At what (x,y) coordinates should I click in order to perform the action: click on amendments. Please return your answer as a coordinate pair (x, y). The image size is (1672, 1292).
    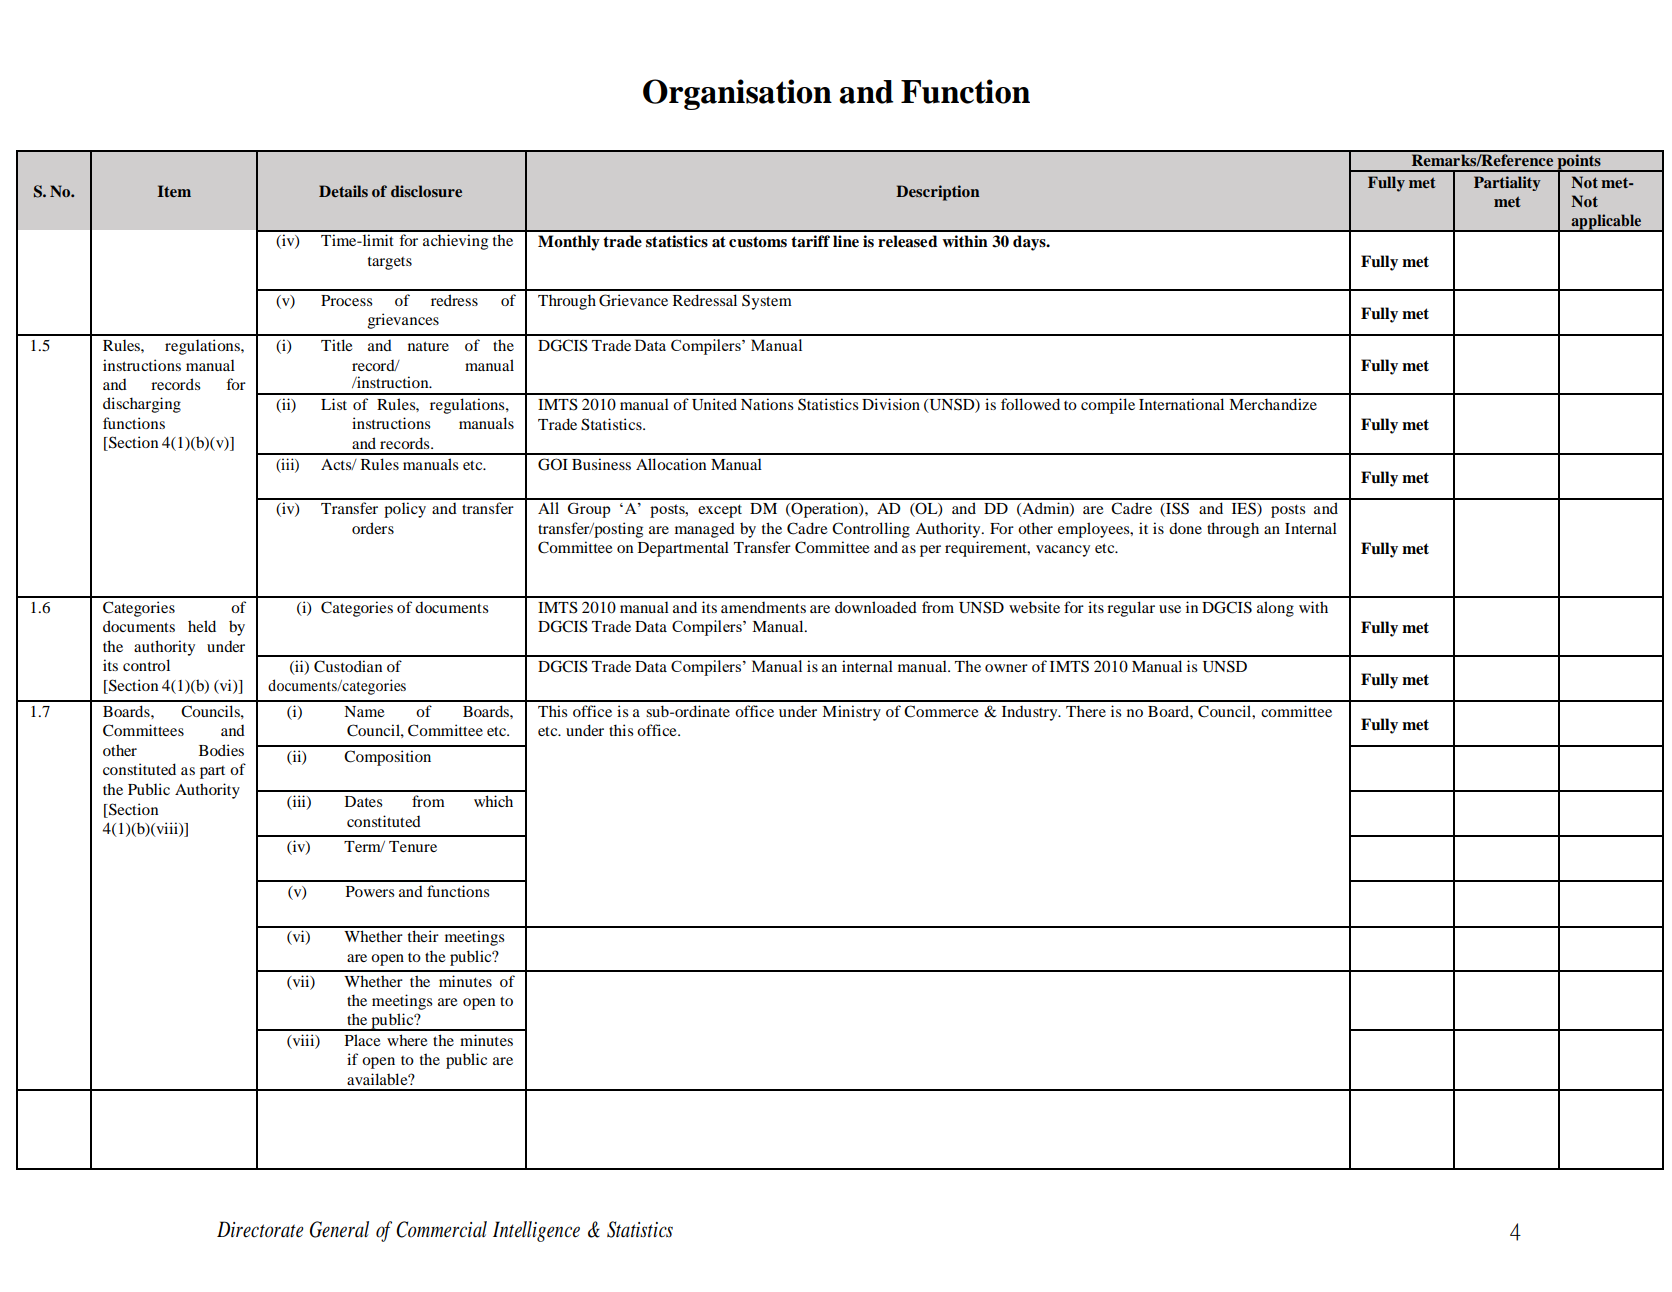
    Looking at the image, I should click on (763, 607).
